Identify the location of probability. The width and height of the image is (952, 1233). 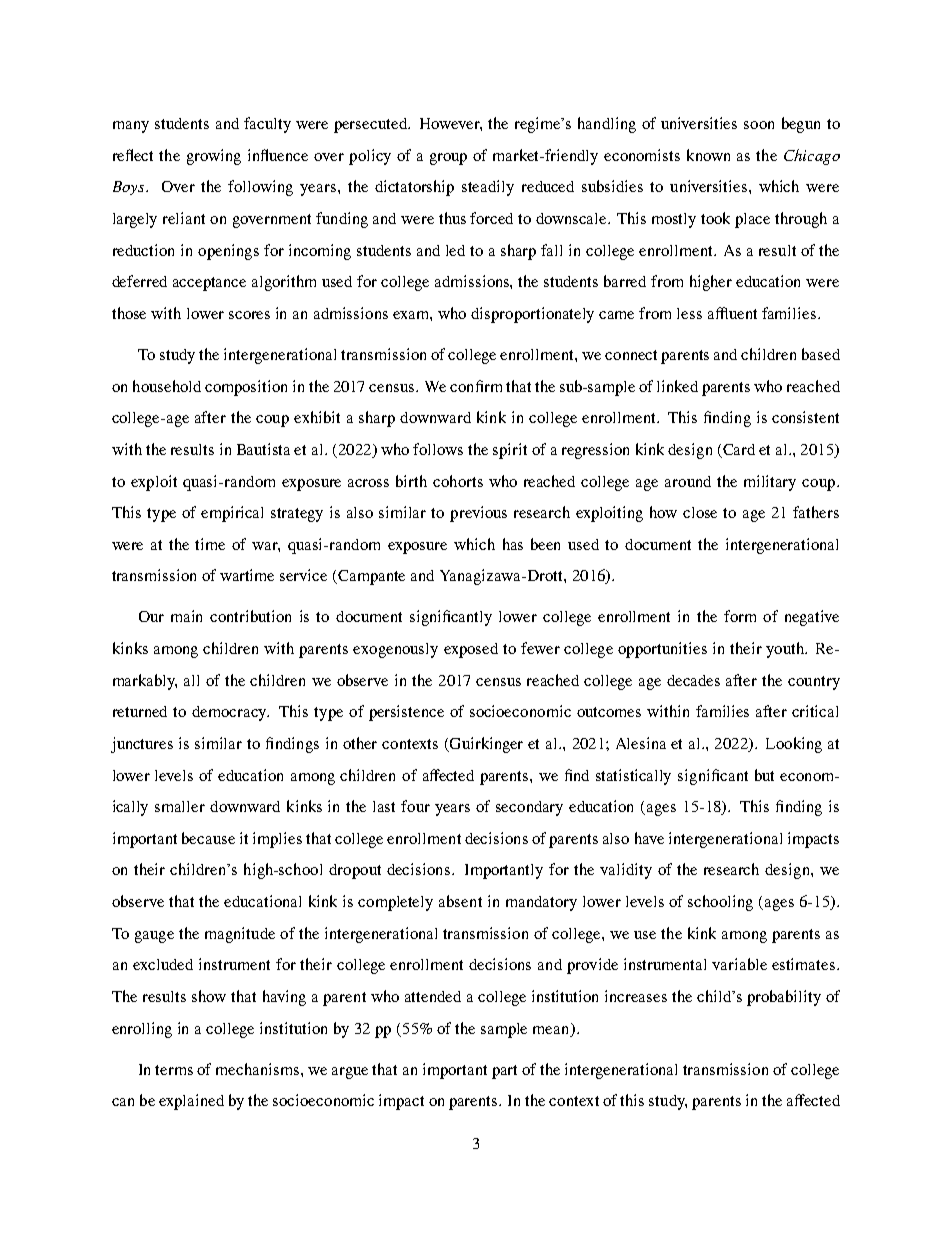
(784, 998).
